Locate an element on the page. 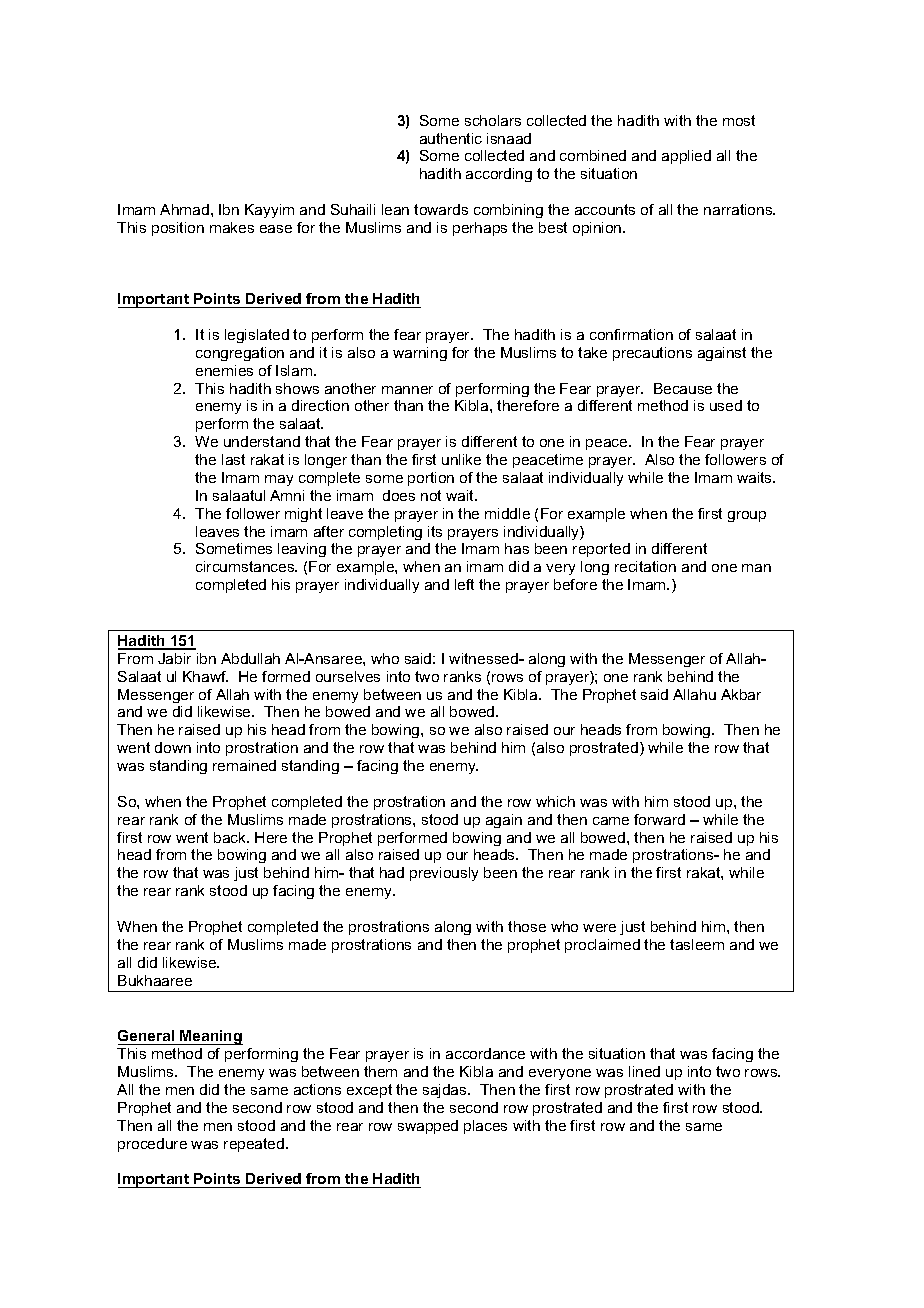  swapped is located at coordinates (428, 1127).
